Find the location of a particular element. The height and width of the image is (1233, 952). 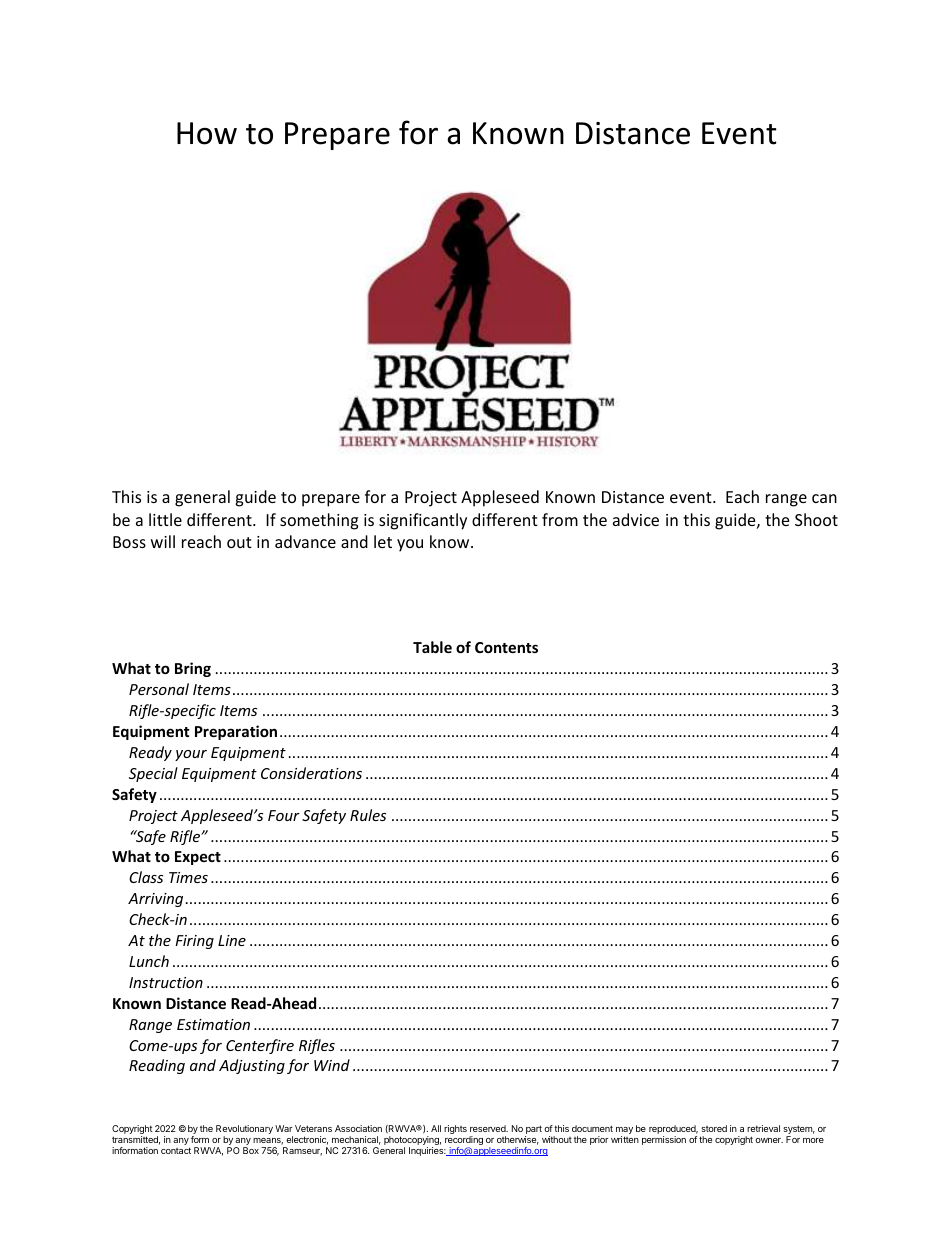

stored is located at coordinates (714, 1128).
